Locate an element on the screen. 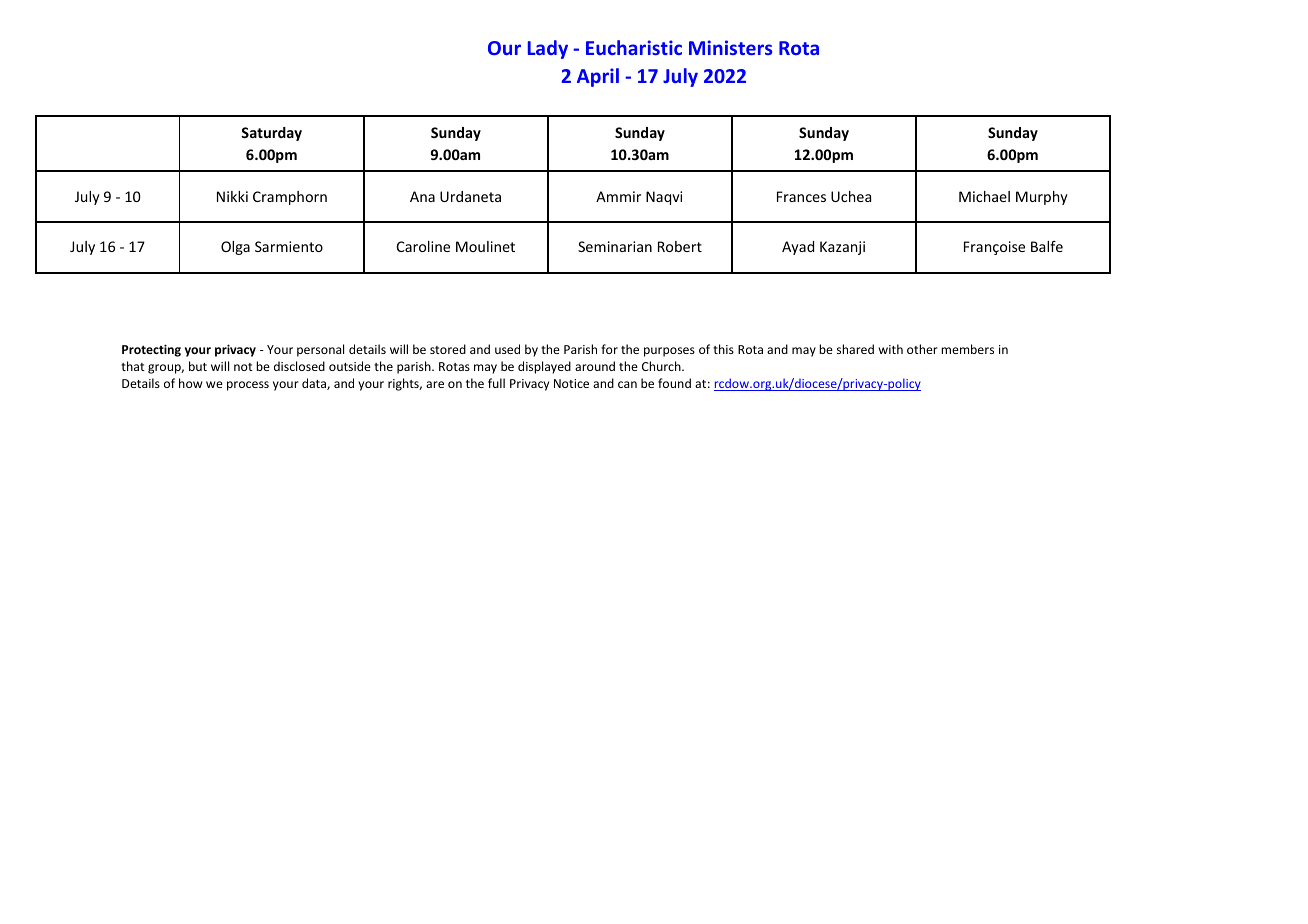  Ministers is located at coordinates (730, 47).
